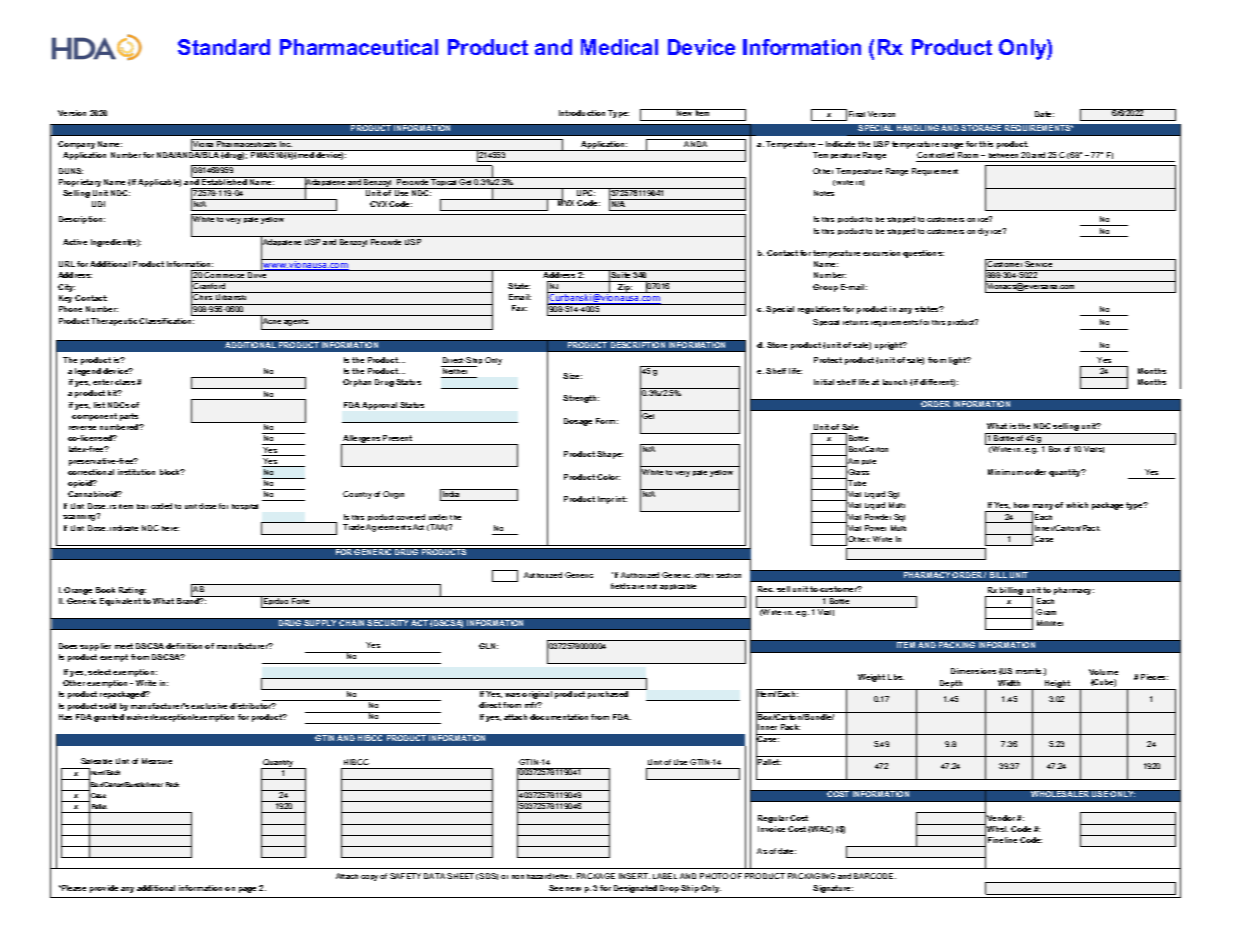 This screenshot has width=1233, height=952. What do you see at coordinates (624, 288) in the screenshot?
I see `Zip` at bounding box center [624, 288].
